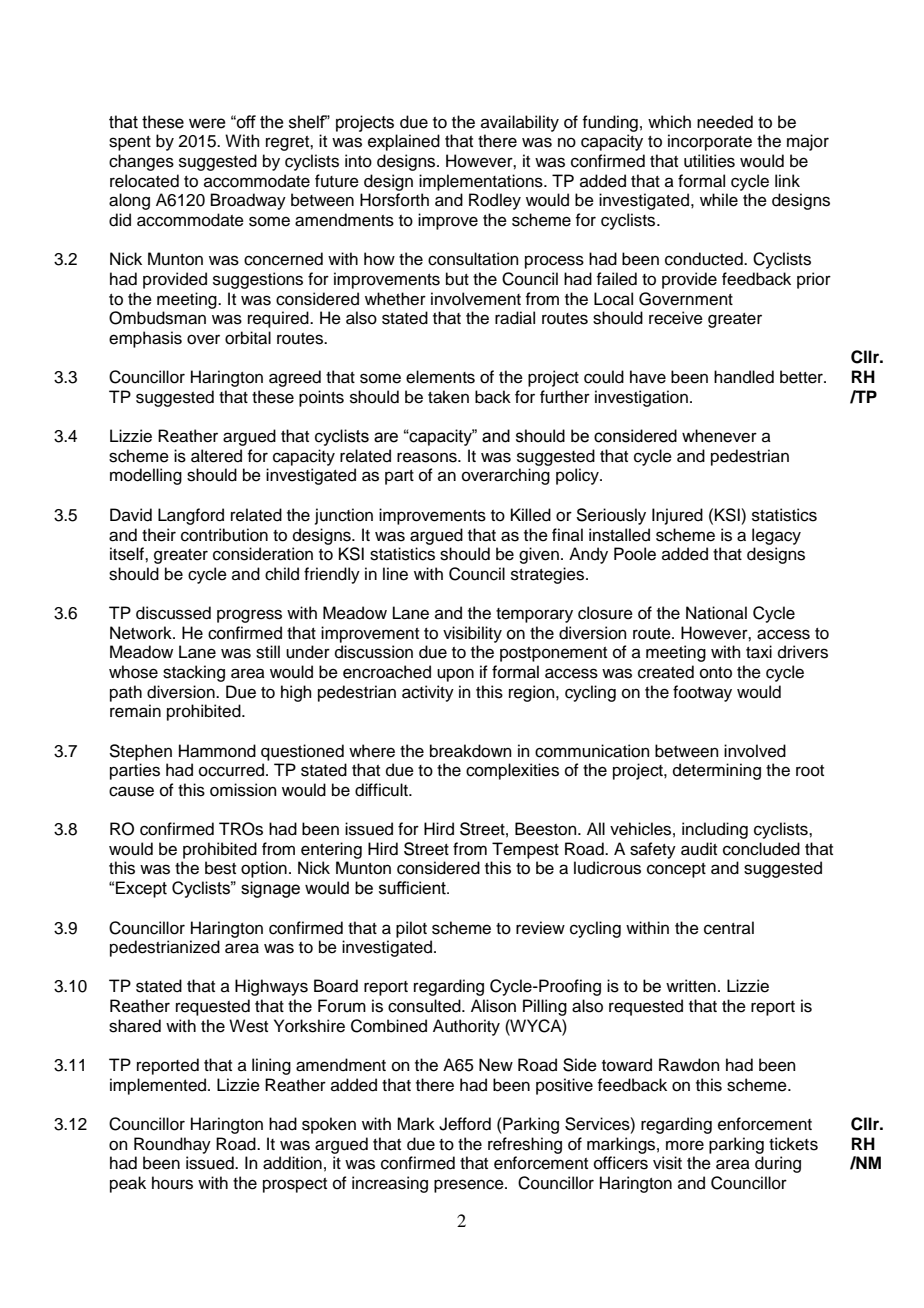 The width and height of the document is (924, 1308). I want to click on omission, so click(243, 790).
